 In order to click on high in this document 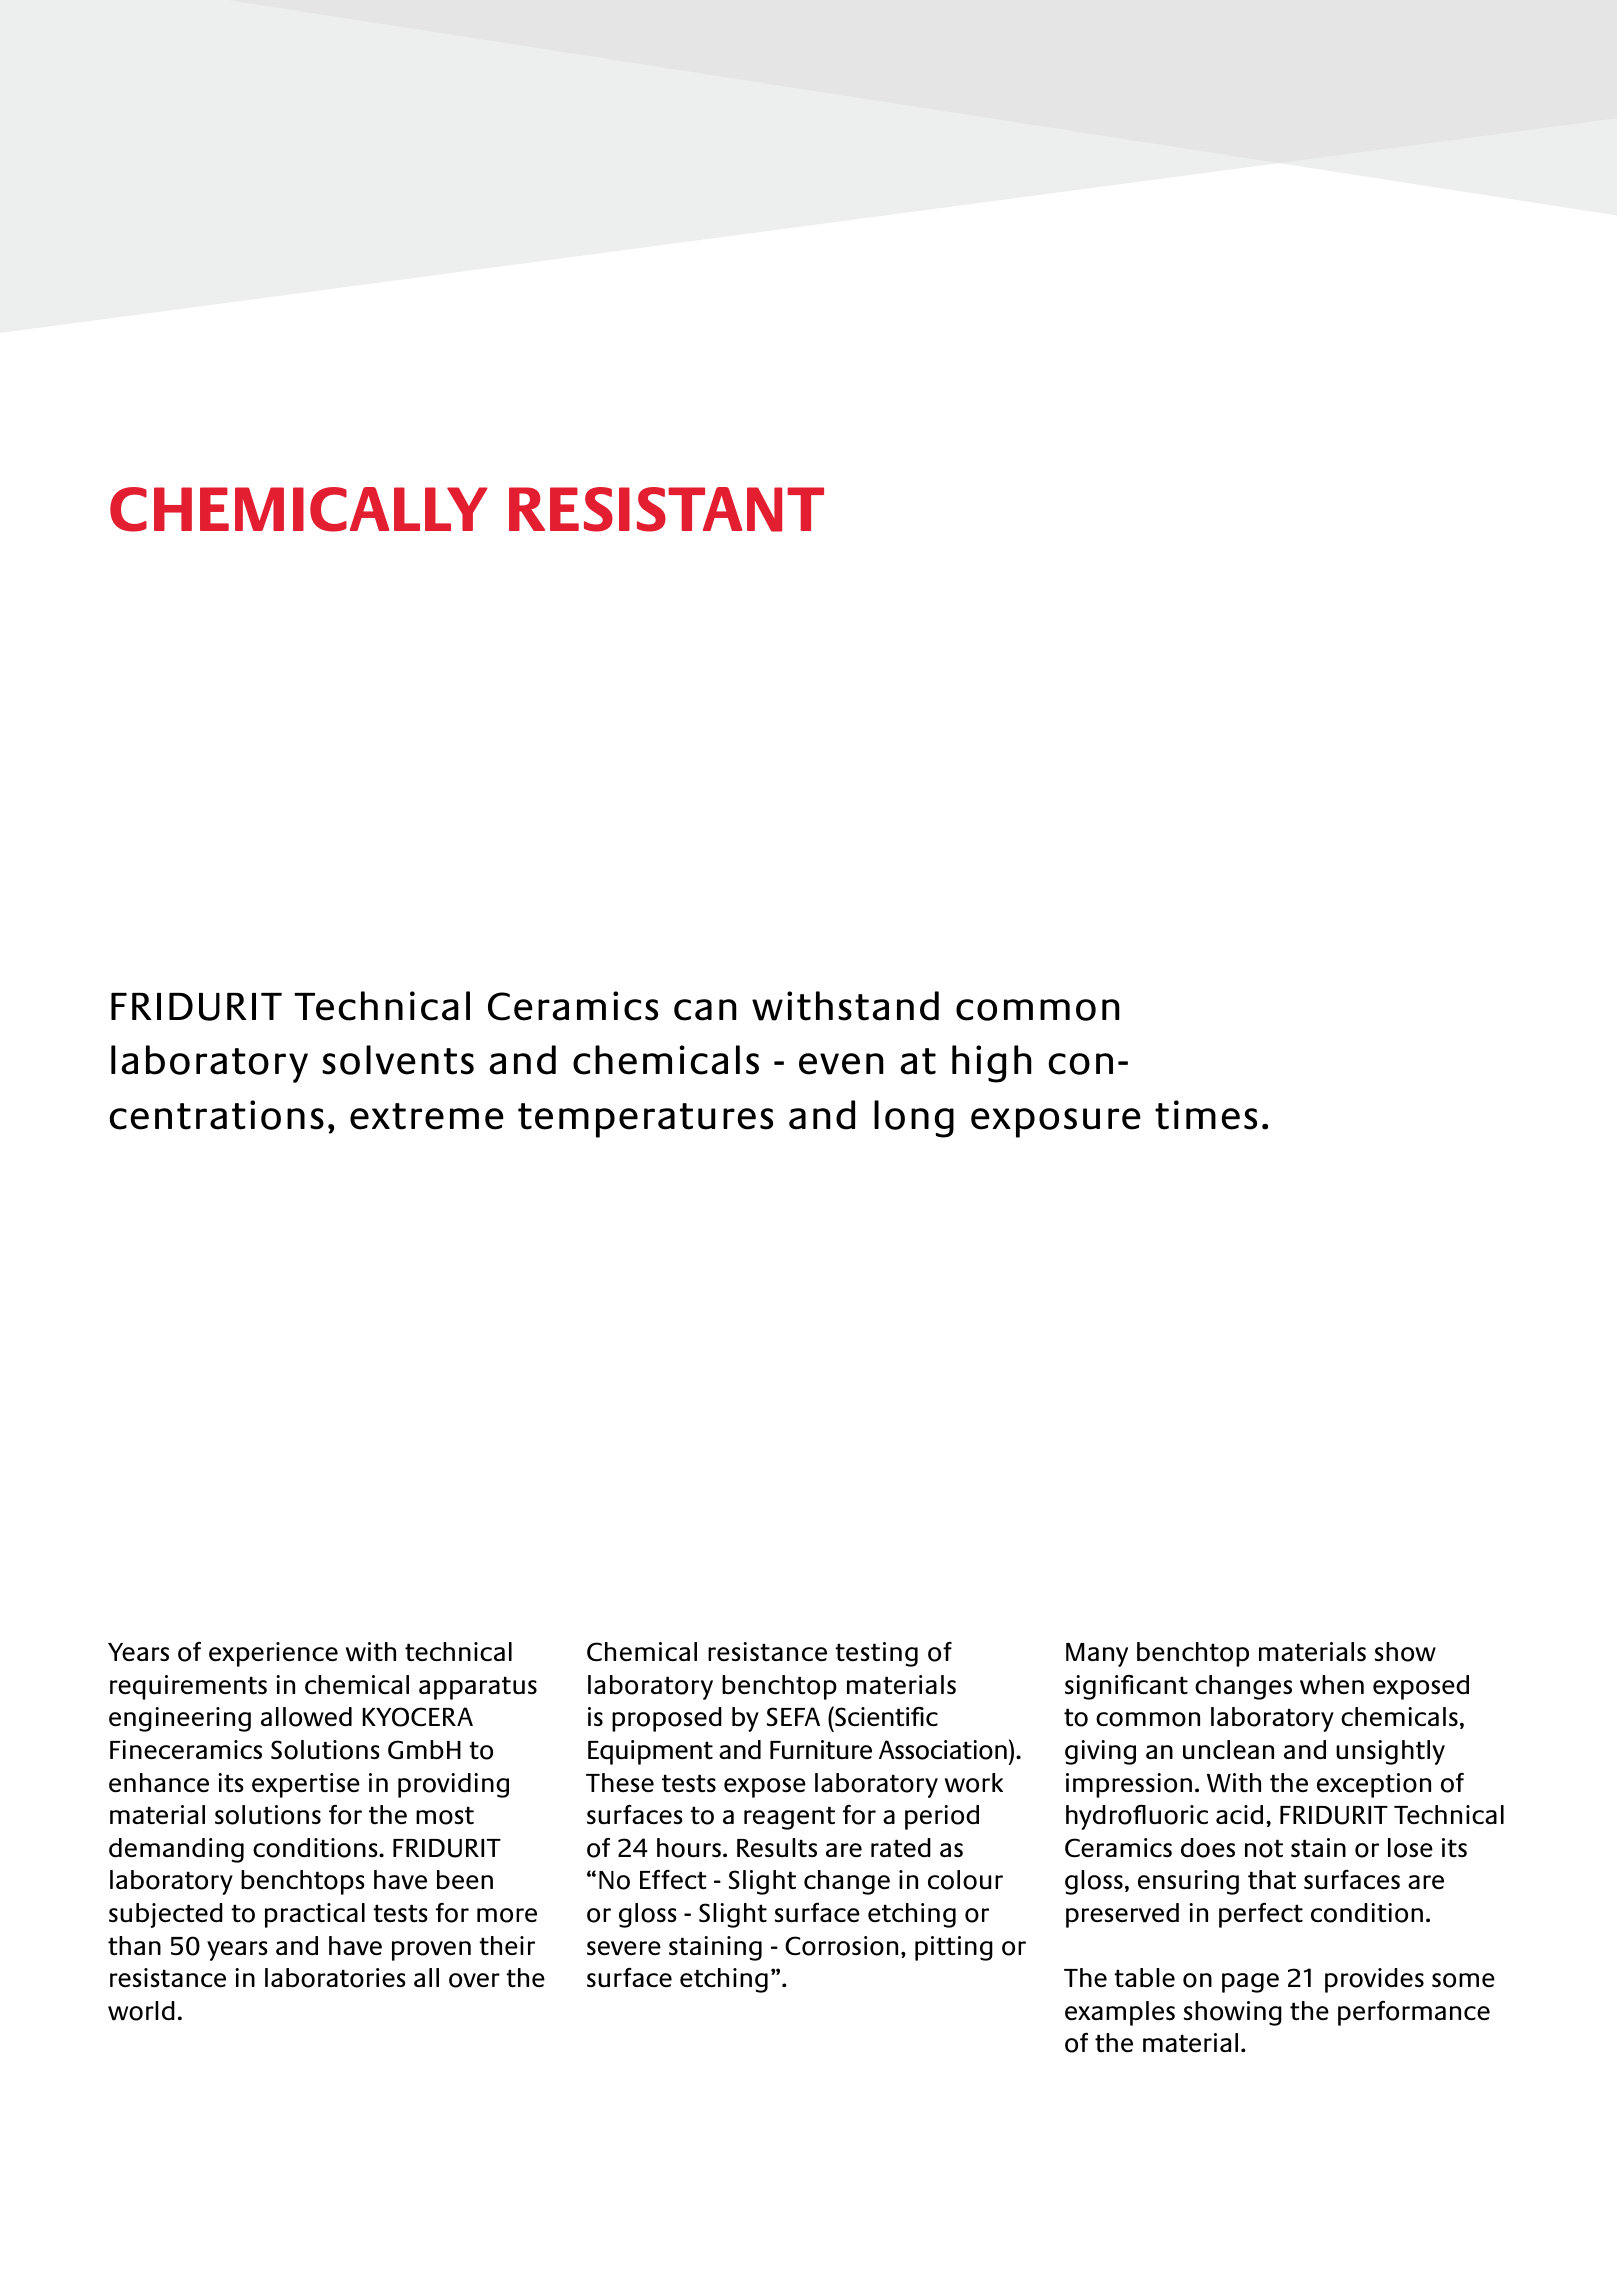, I will do `click(992, 1064)`.
